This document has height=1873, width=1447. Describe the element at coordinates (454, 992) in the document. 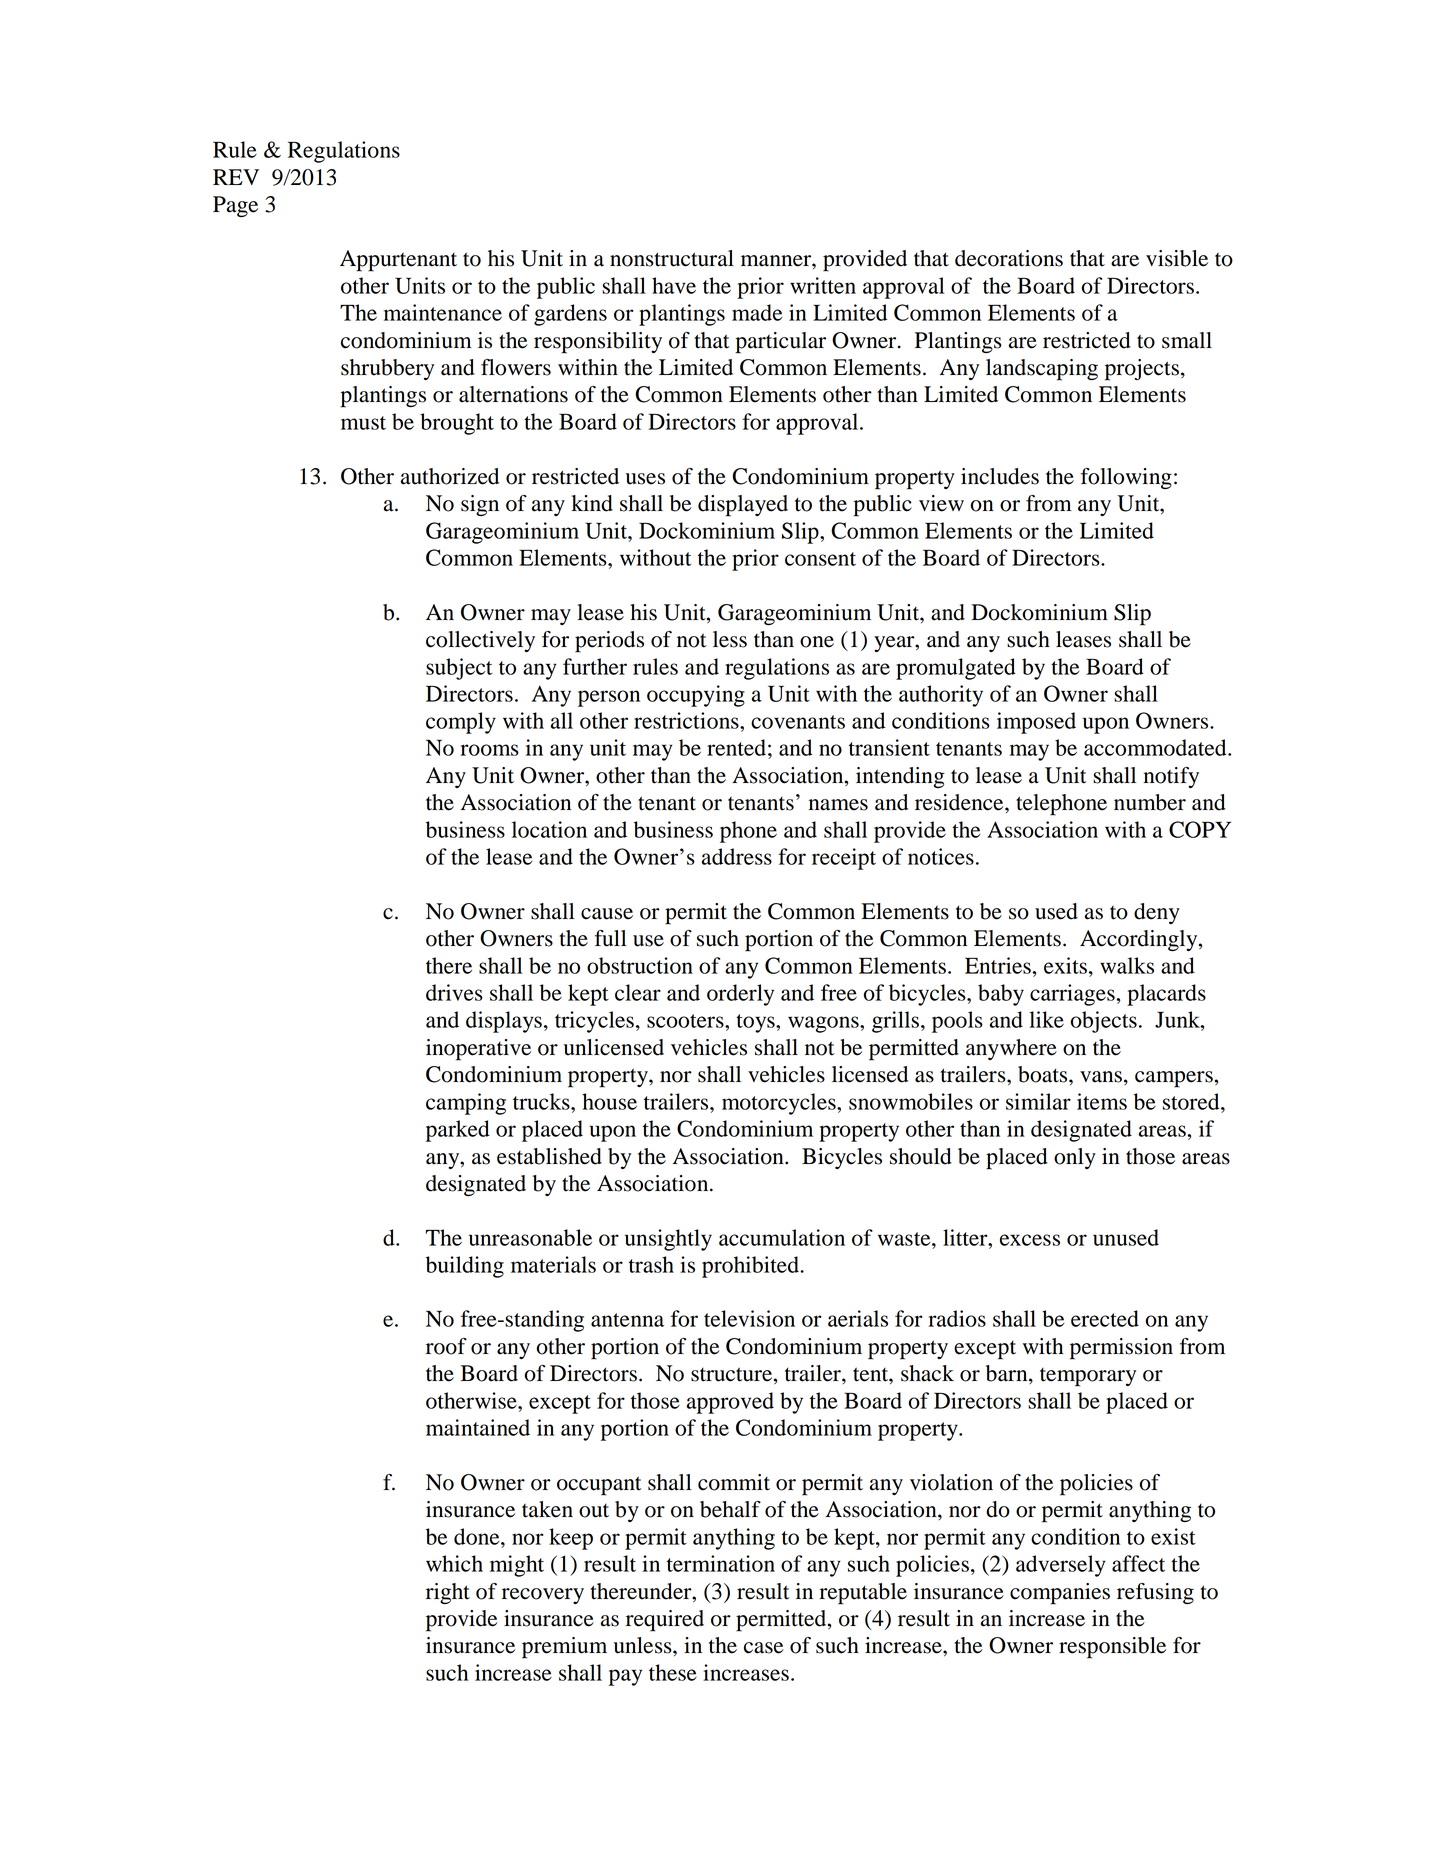

I see `drives` at that location.
